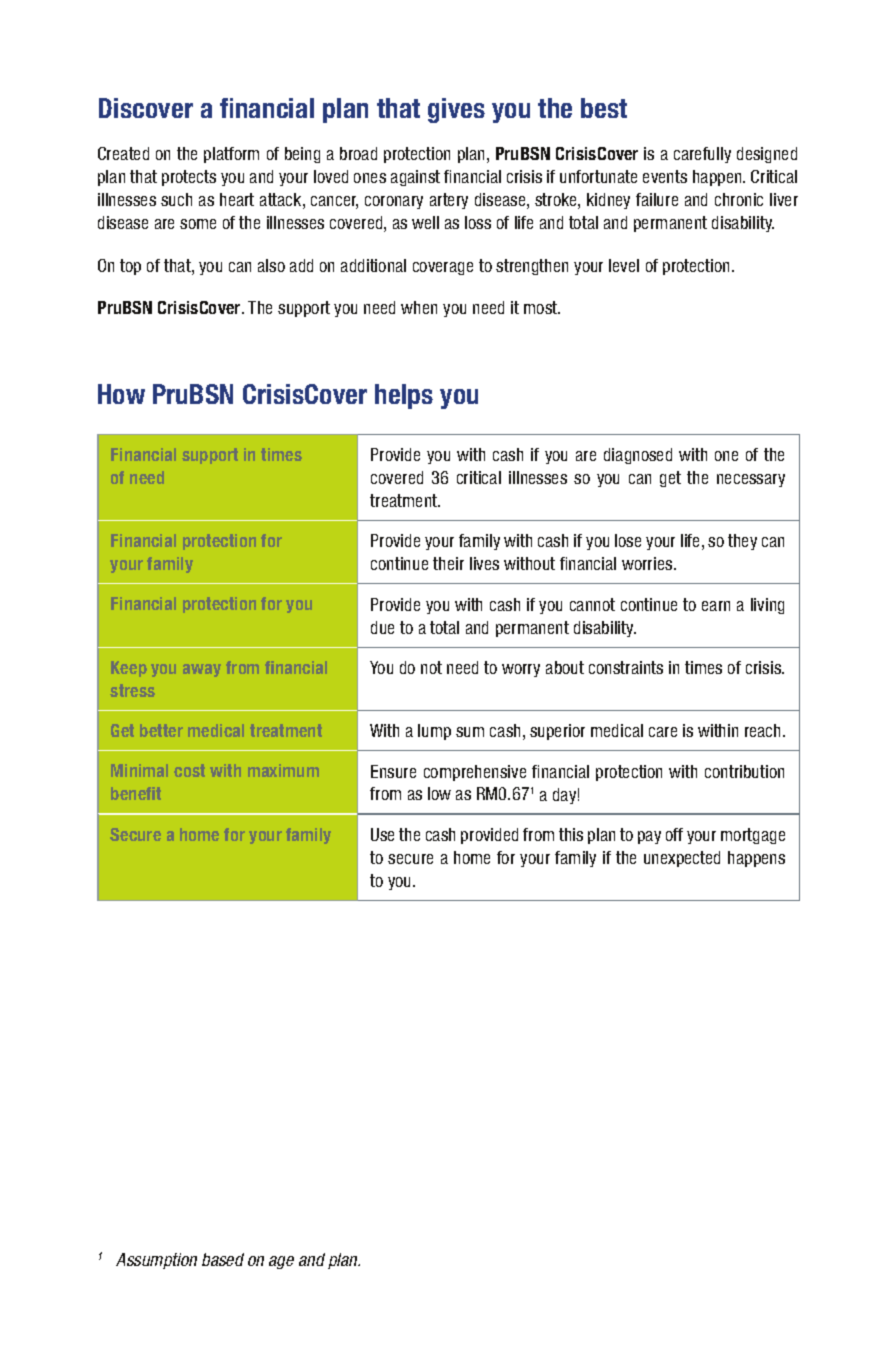  I want to click on diagnosed, so click(638, 456).
